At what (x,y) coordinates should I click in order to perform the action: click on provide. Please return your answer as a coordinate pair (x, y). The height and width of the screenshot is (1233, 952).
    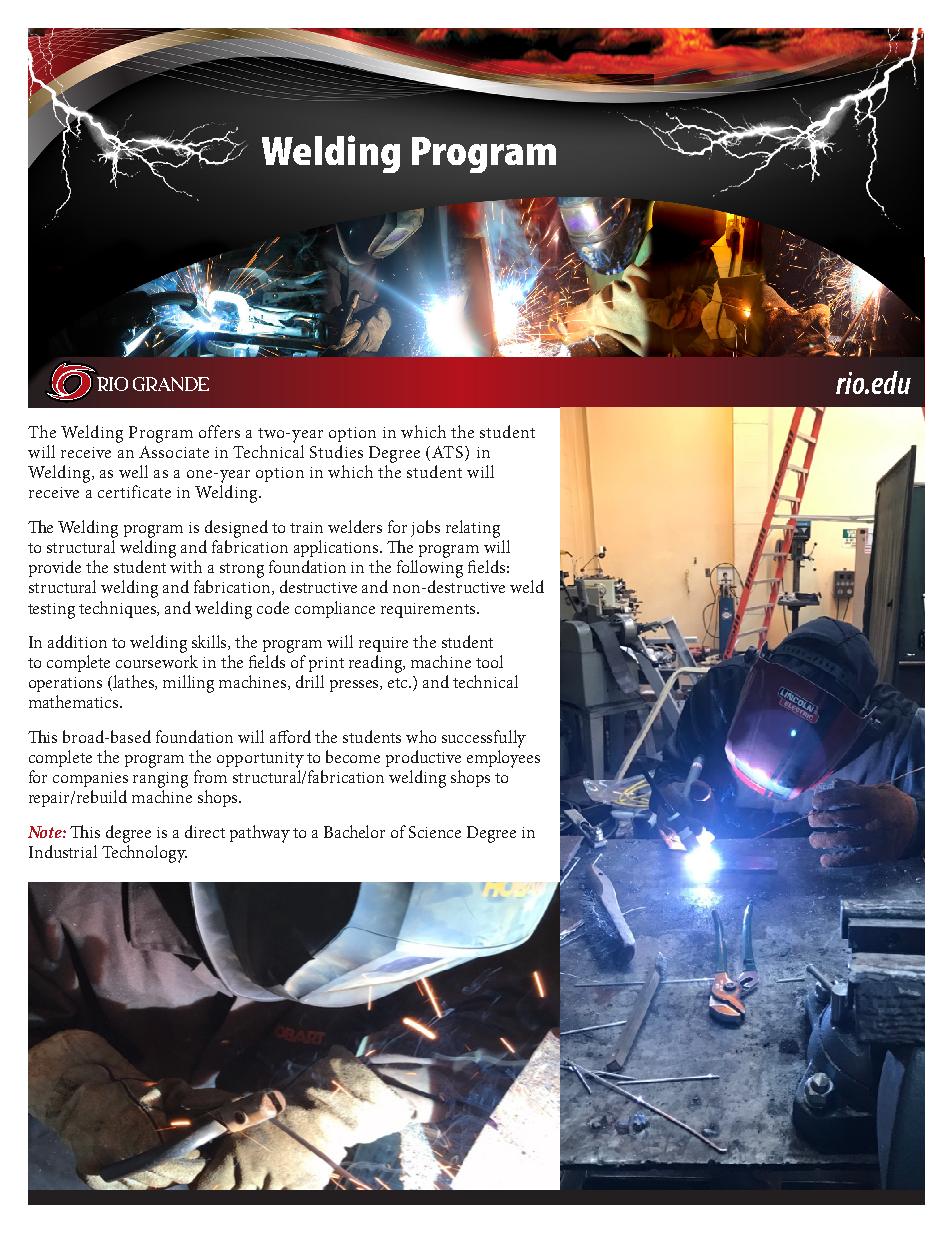
    Looking at the image, I should click on (55, 568).
